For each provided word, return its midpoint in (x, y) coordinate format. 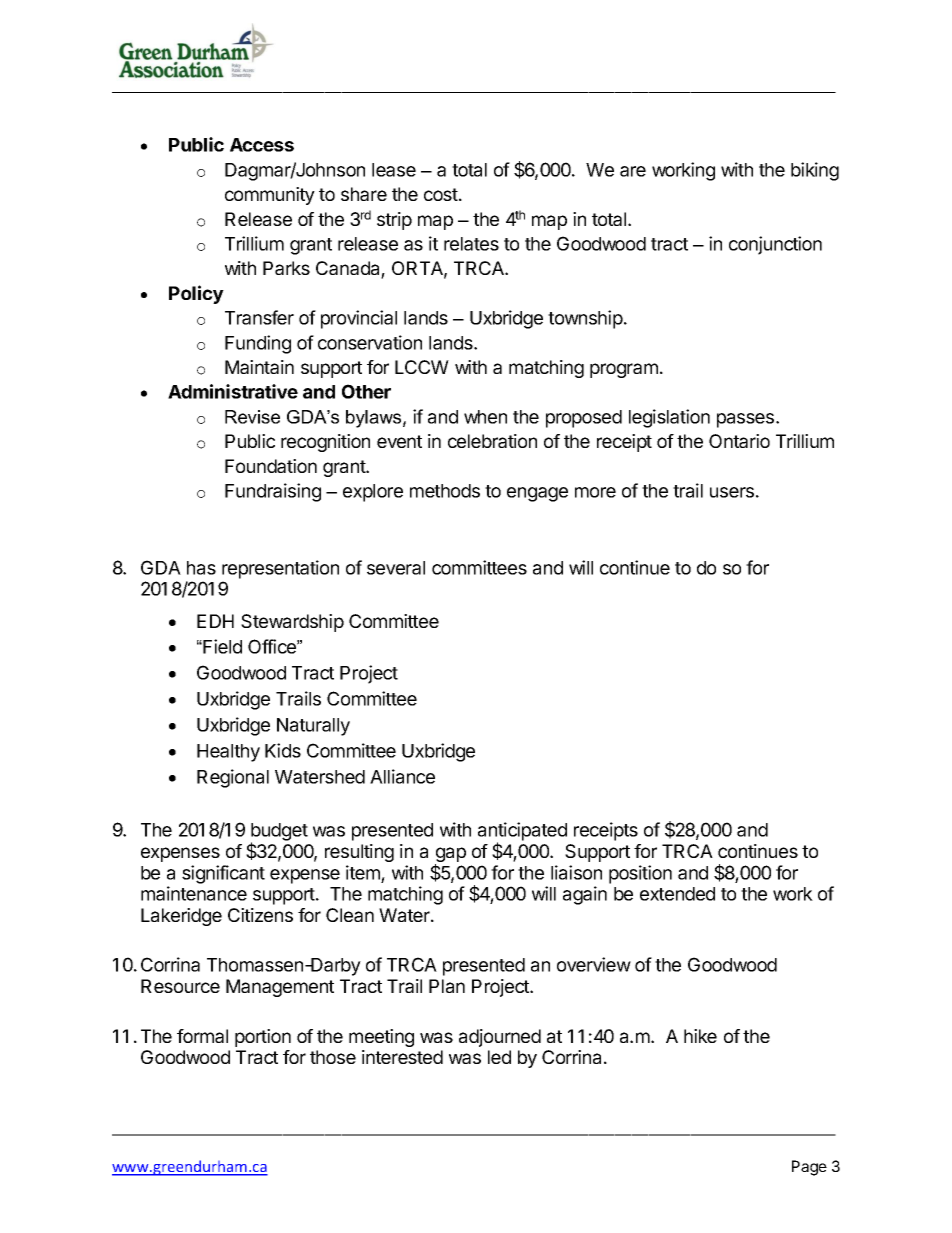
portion (263, 1038)
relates (471, 244)
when (485, 417)
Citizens (260, 915)
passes (747, 420)
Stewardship (292, 623)
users (732, 492)
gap (450, 856)
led (499, 1057)
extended (677, 894)
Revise (252, 417)
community (270, 196)
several (396, 568)
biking (815, 171)
